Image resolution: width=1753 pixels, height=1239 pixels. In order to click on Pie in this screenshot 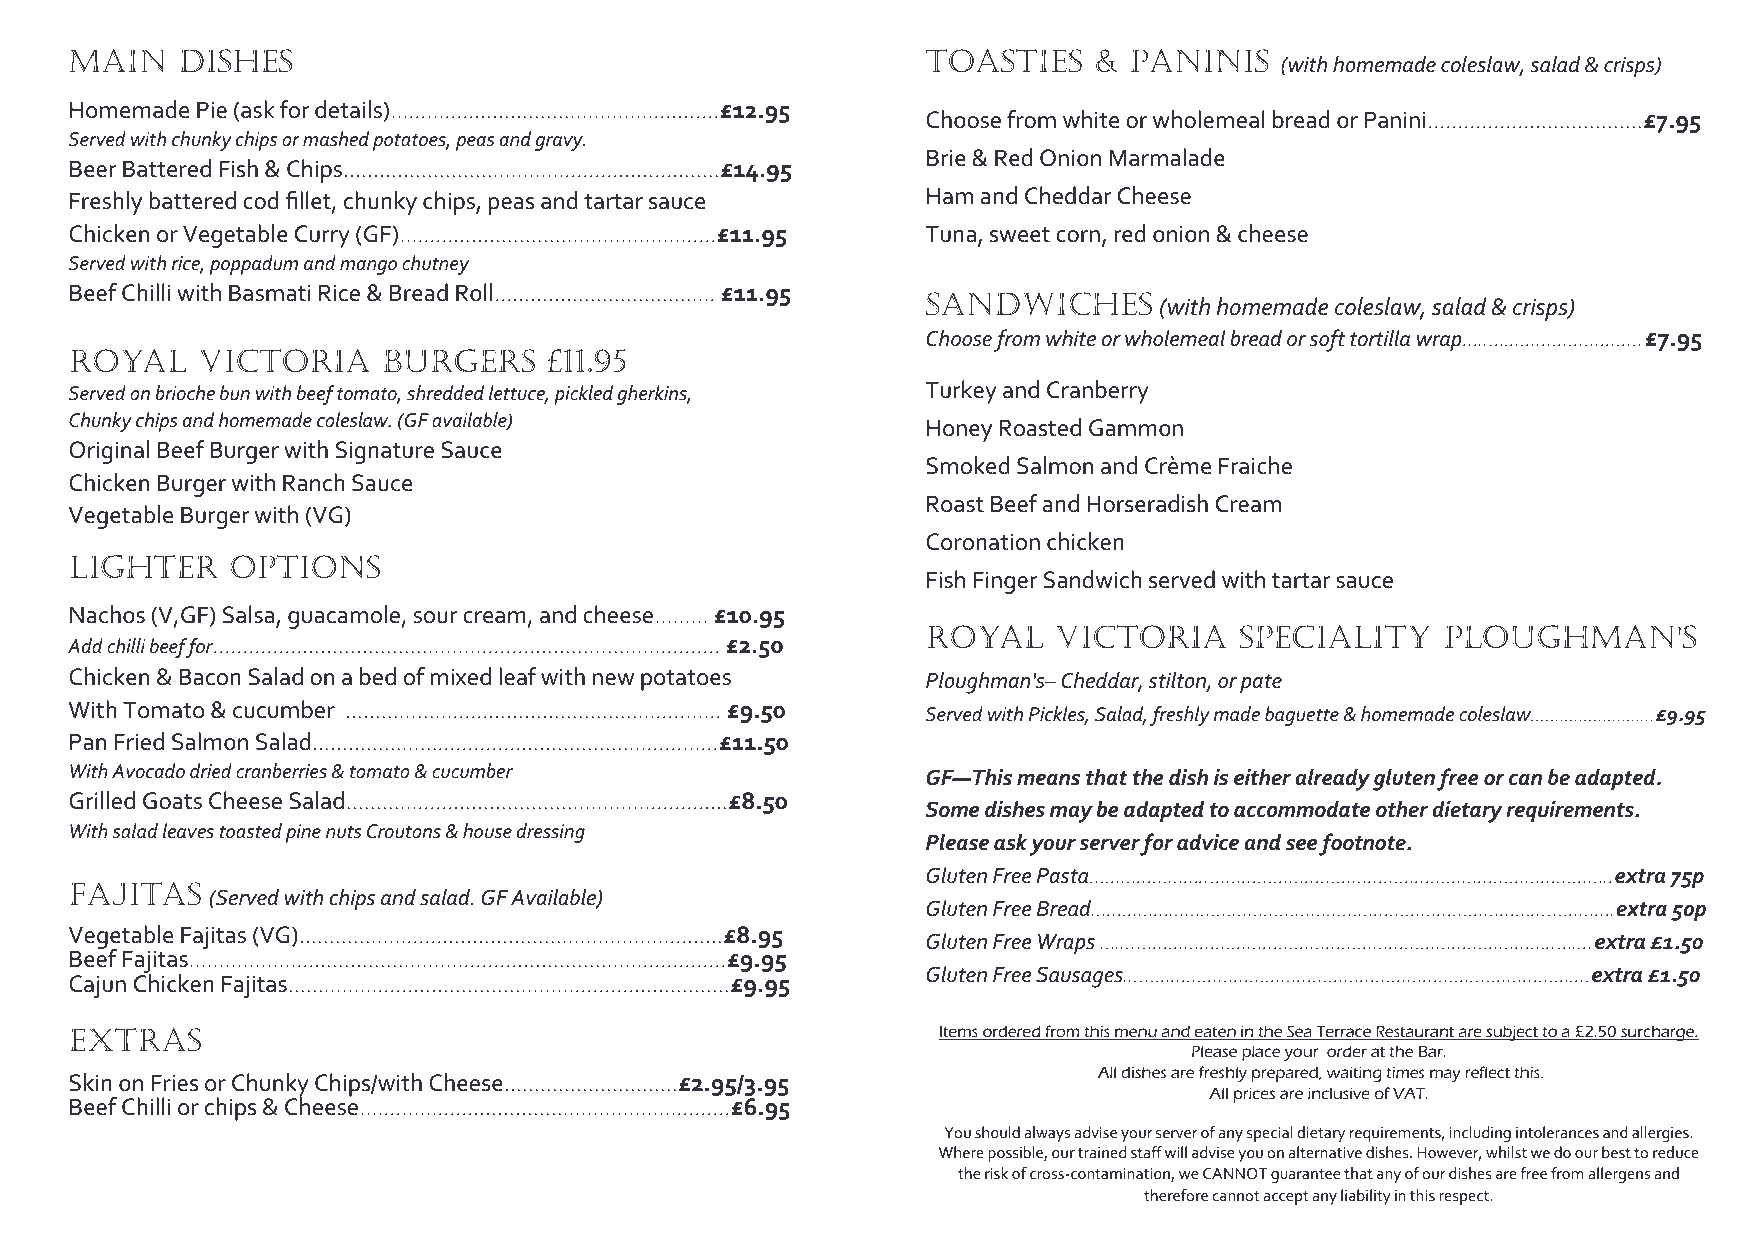, I will do `click(212, 110)`.
